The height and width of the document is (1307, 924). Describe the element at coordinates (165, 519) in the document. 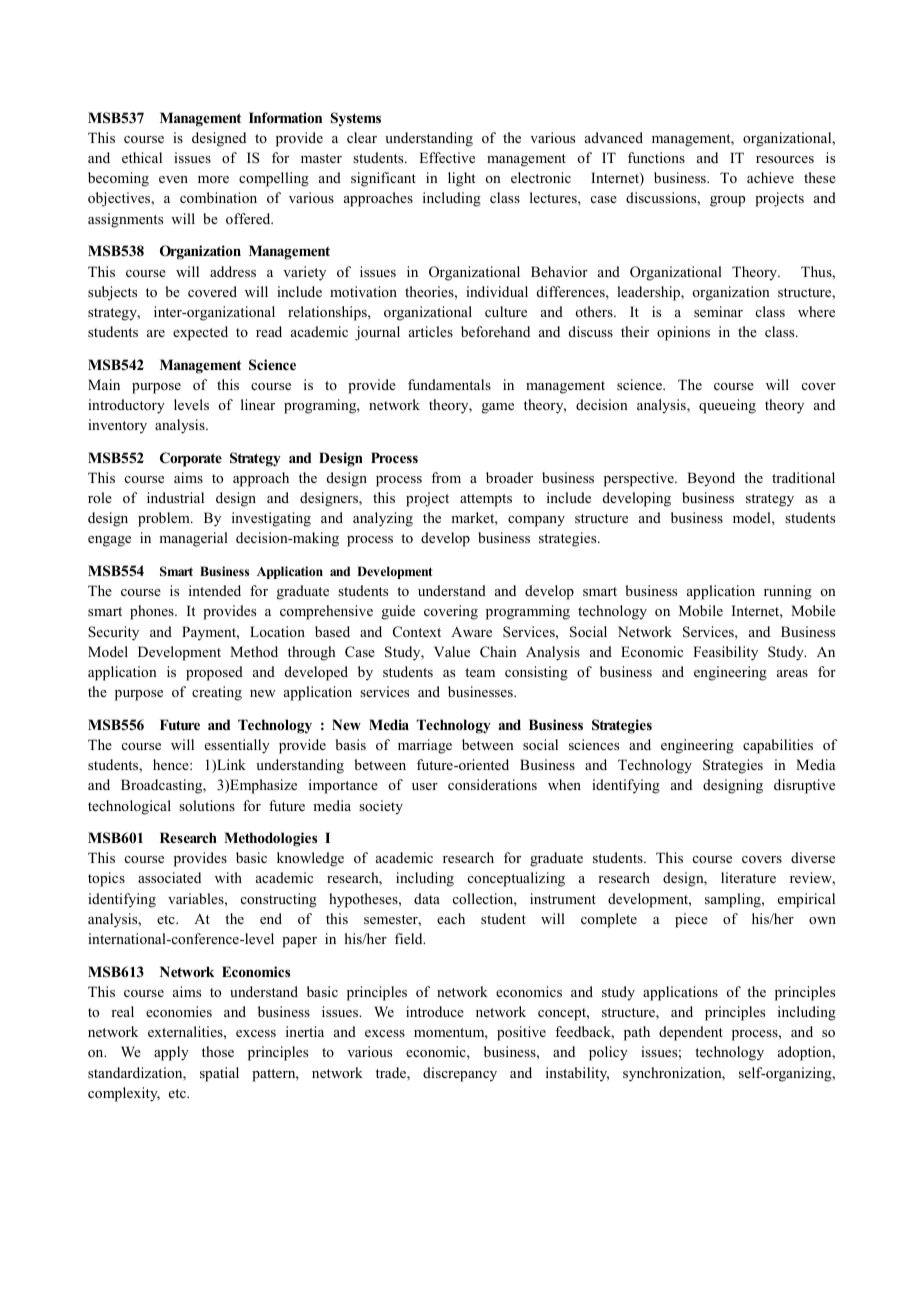

I see `problem` at that location.
